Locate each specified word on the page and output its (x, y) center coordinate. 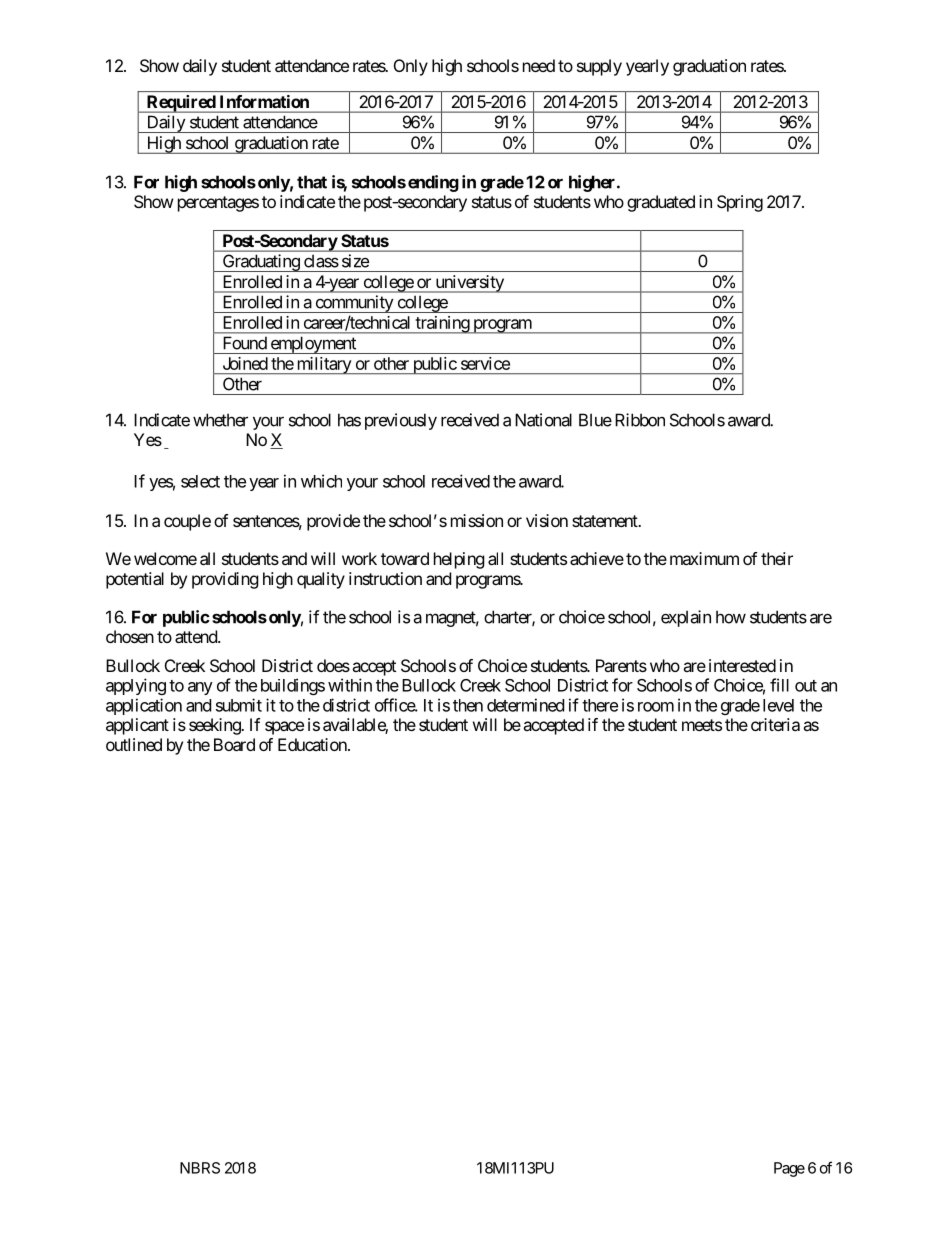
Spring (740, 203)
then (468, 705)
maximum (704, 558)
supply (599, 67)
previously (401, 421)
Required (181, 104)
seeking (215, 726)
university (469, 284)
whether (220, 420)
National (543, 420)
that (312, 182)
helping (459, 560)
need (539, 65)
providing (225, 580)
